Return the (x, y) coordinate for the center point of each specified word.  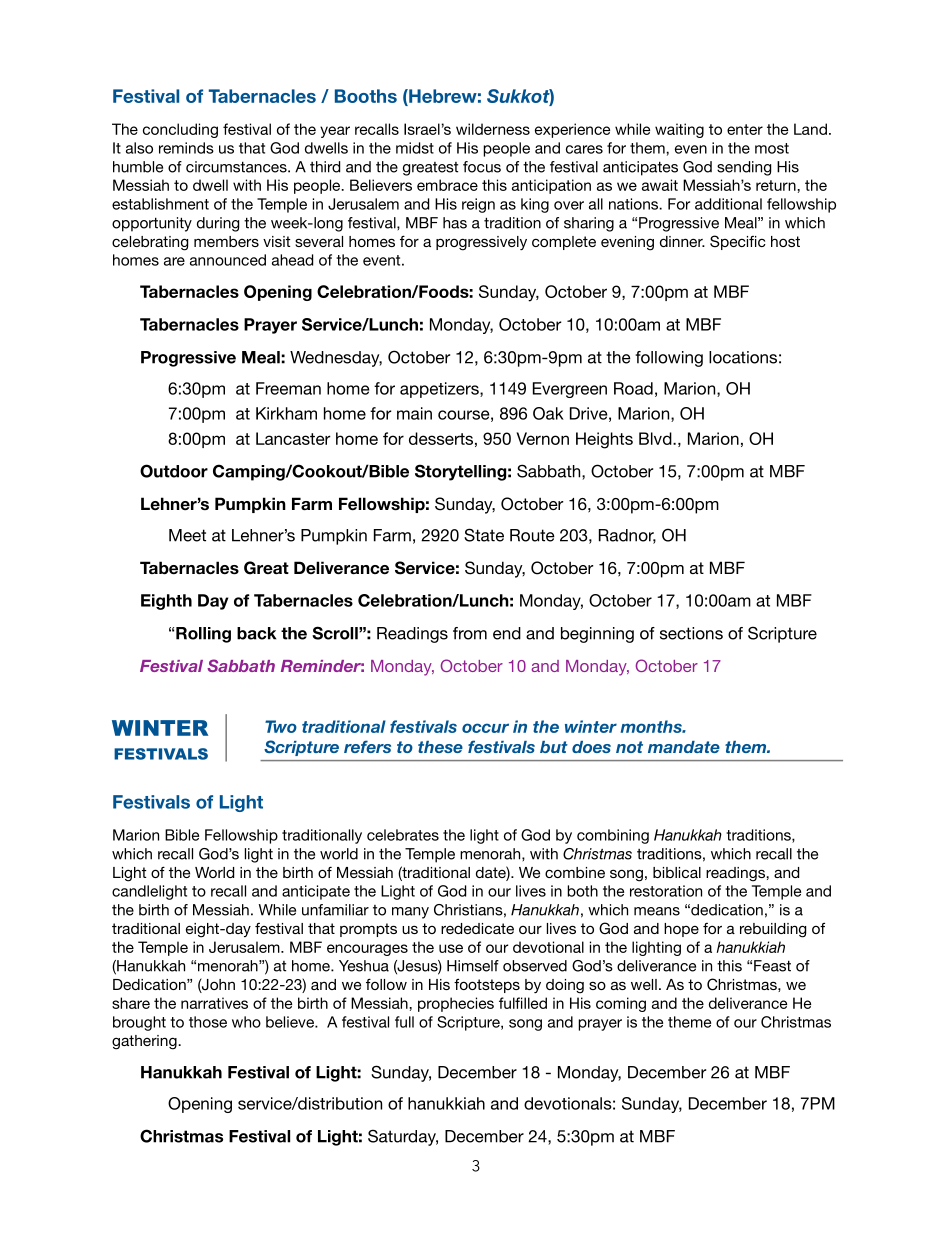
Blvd (656, 438)
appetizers (440, 390)
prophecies (456, 1004)
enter (745, 129)
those (208, 1022)
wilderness (493, 129)
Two (281, 726)
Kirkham (286, 413)
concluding (180, 130)
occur (485, 728)
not (629, 747)
